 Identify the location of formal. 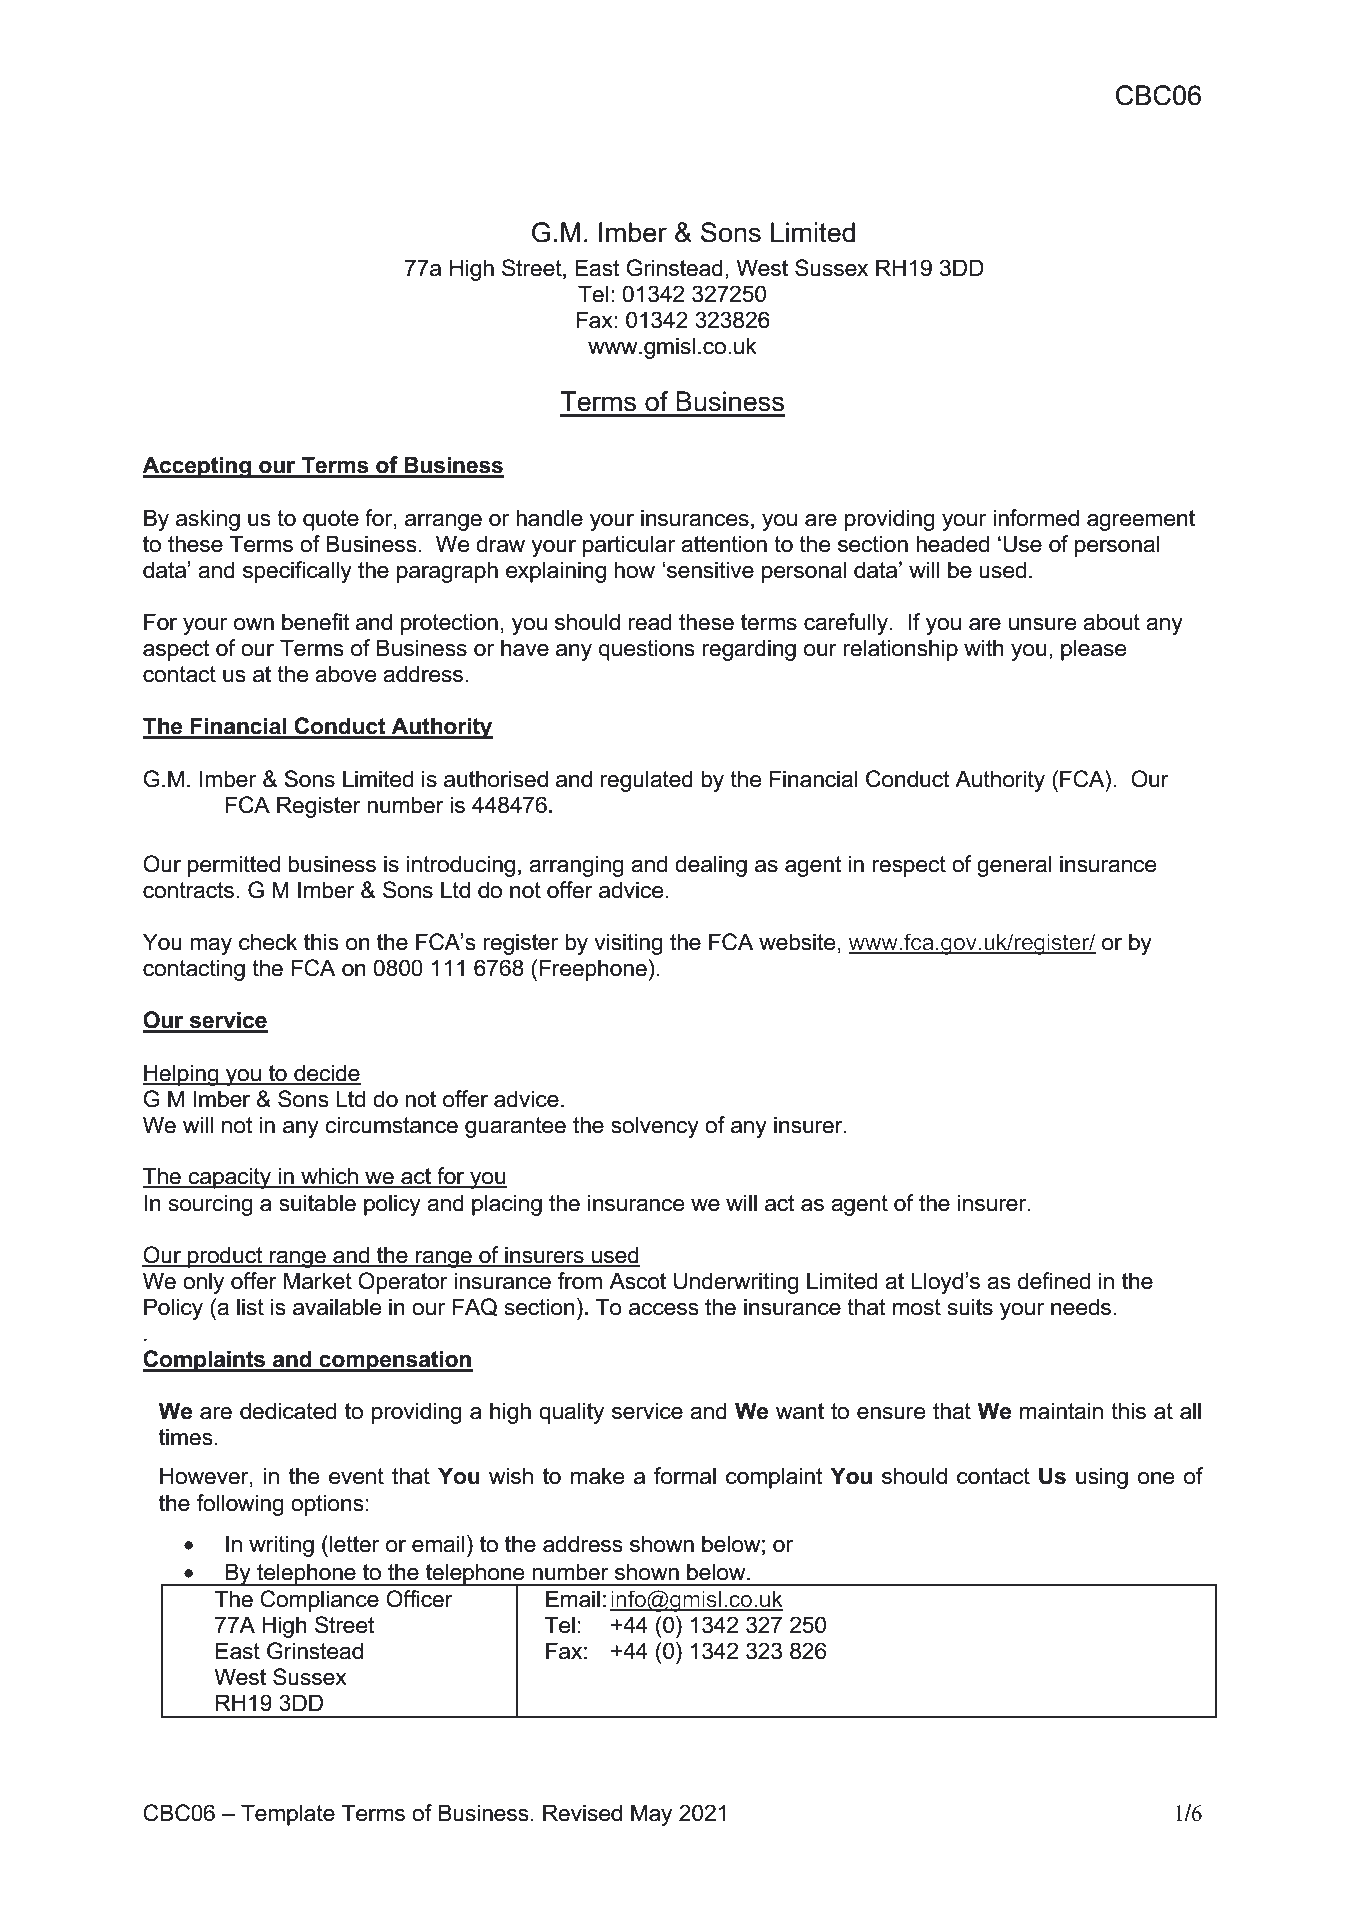
(685, 1476).
